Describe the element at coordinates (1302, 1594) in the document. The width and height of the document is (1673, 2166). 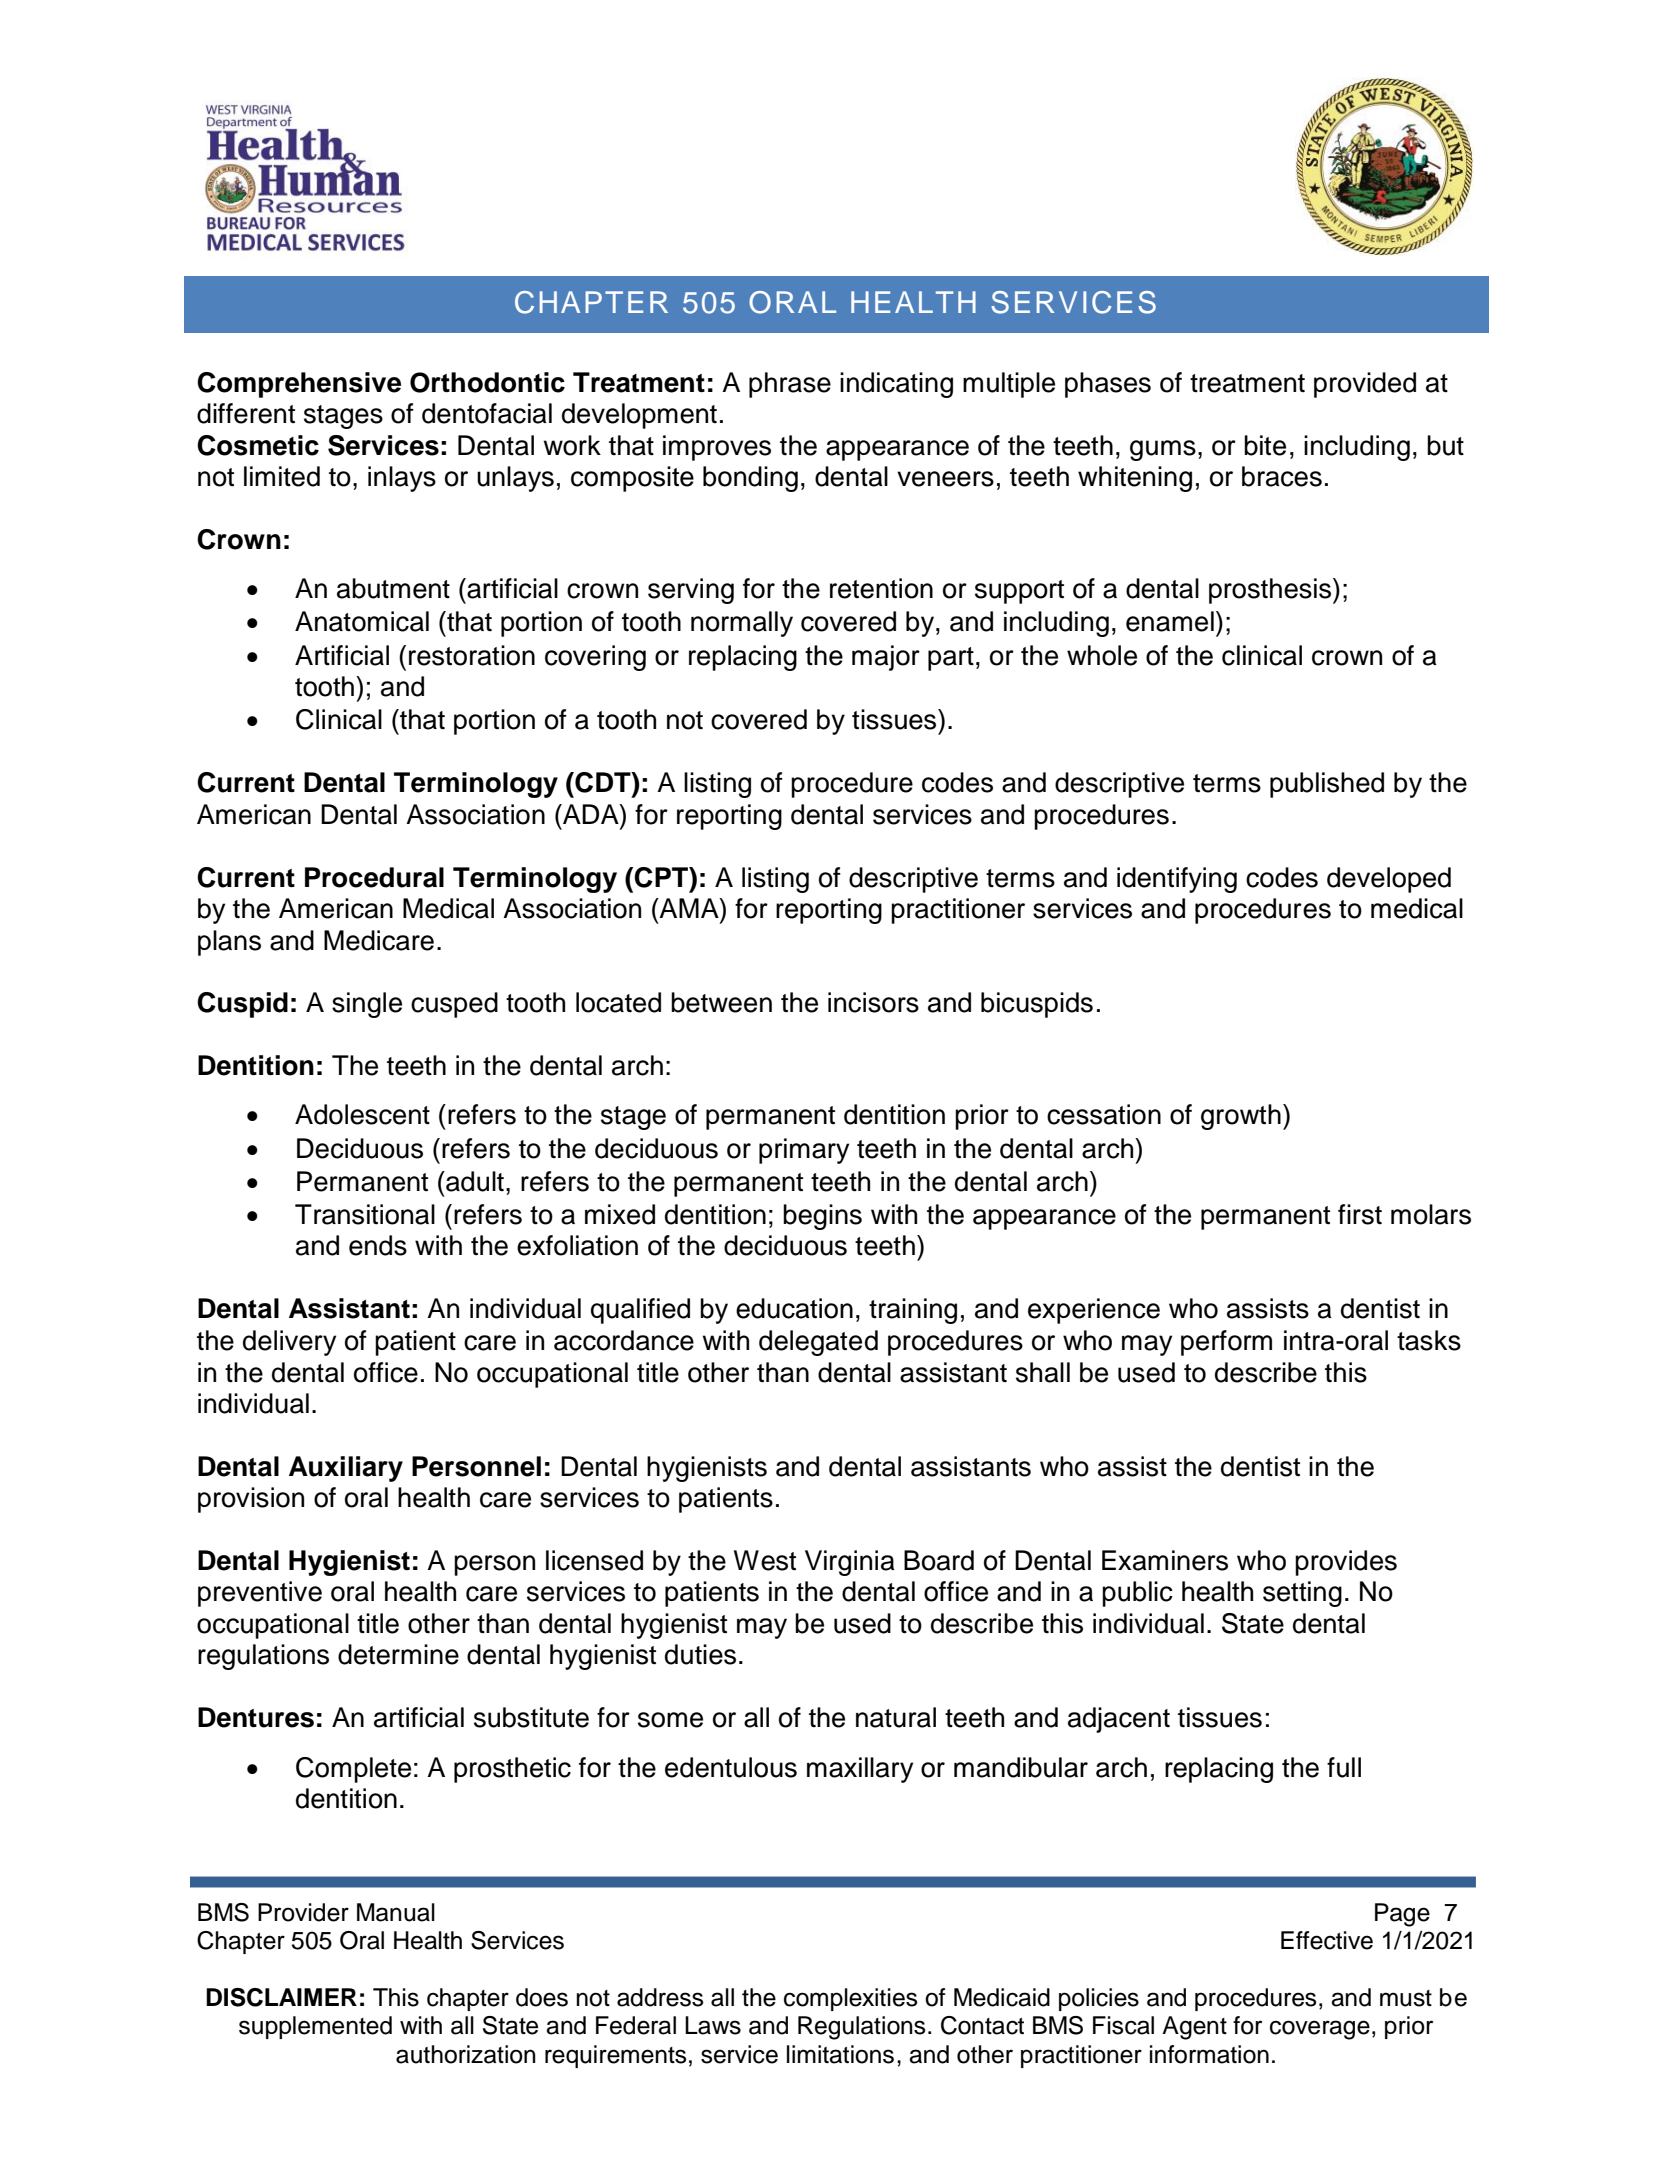
I see `setting` at that location.
